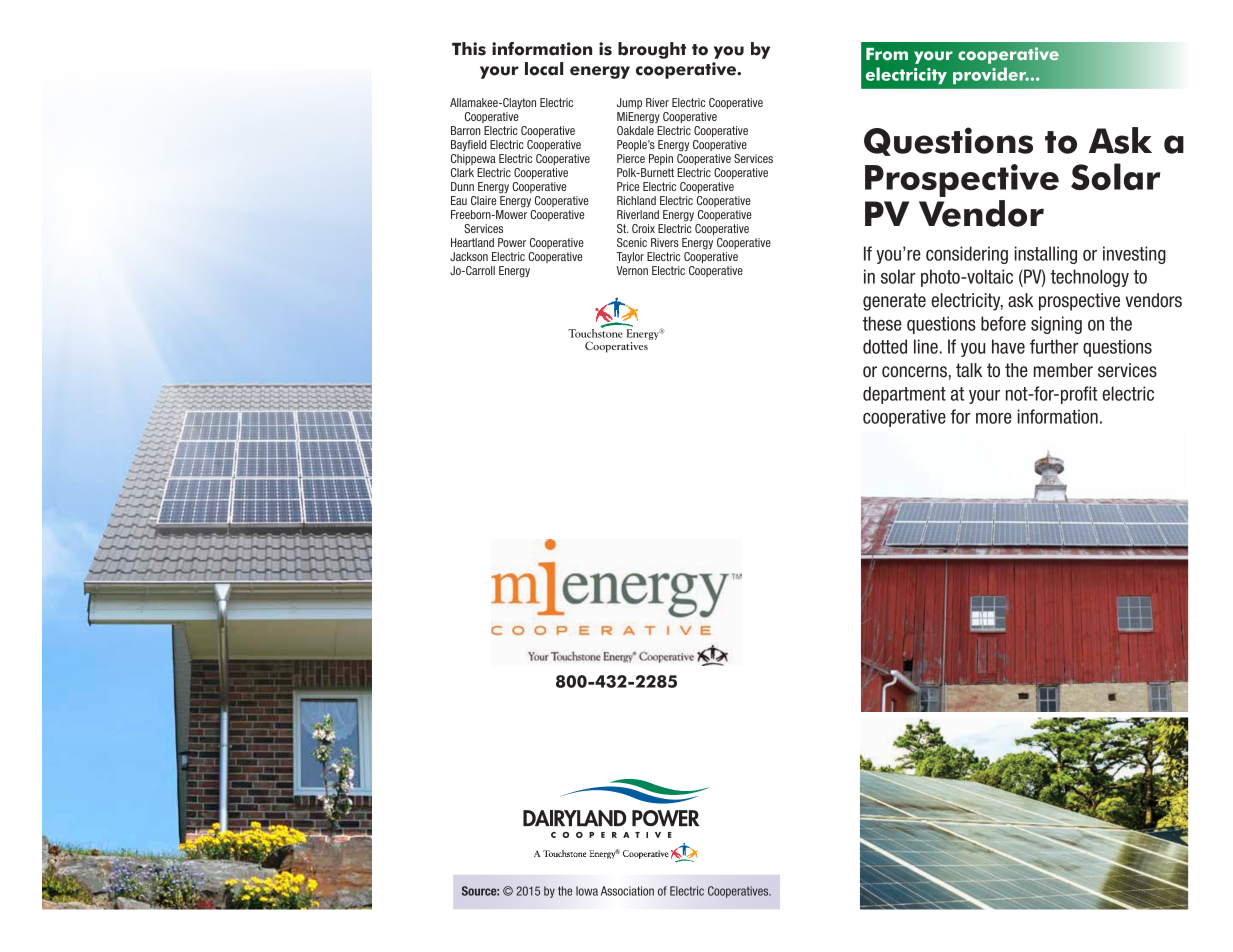 This screenshot has width=1233, height=952. I want to click on From, so click(887, 54).
